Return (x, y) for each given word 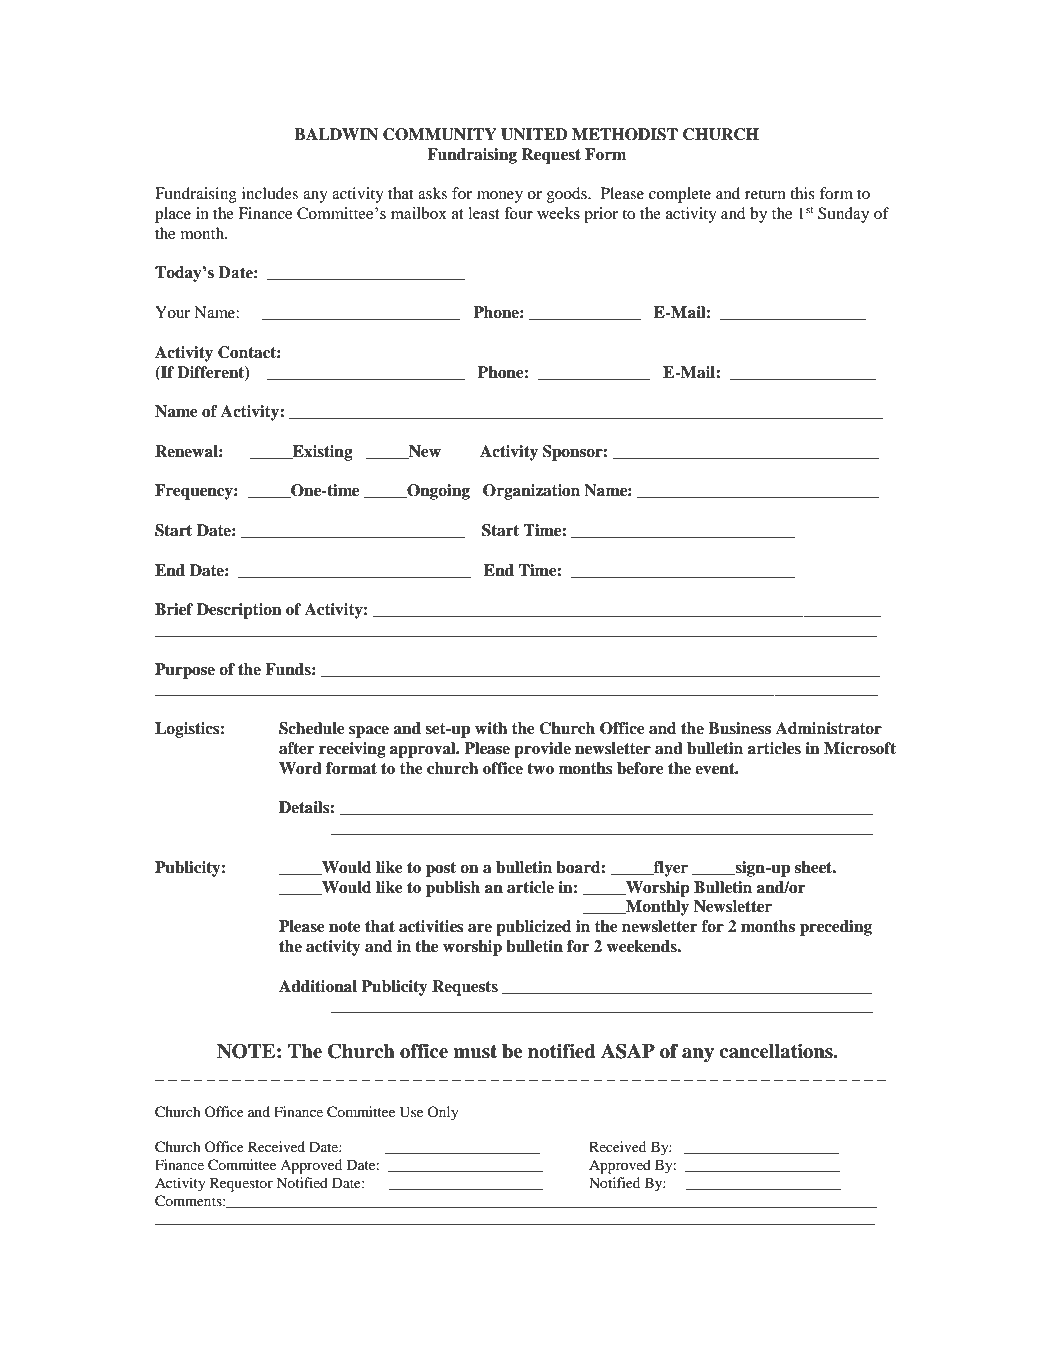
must (475, 1052)
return (765, 194)
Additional (318, 986)
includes (270, 193)
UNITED (534, 134)
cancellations (777, 1051)
